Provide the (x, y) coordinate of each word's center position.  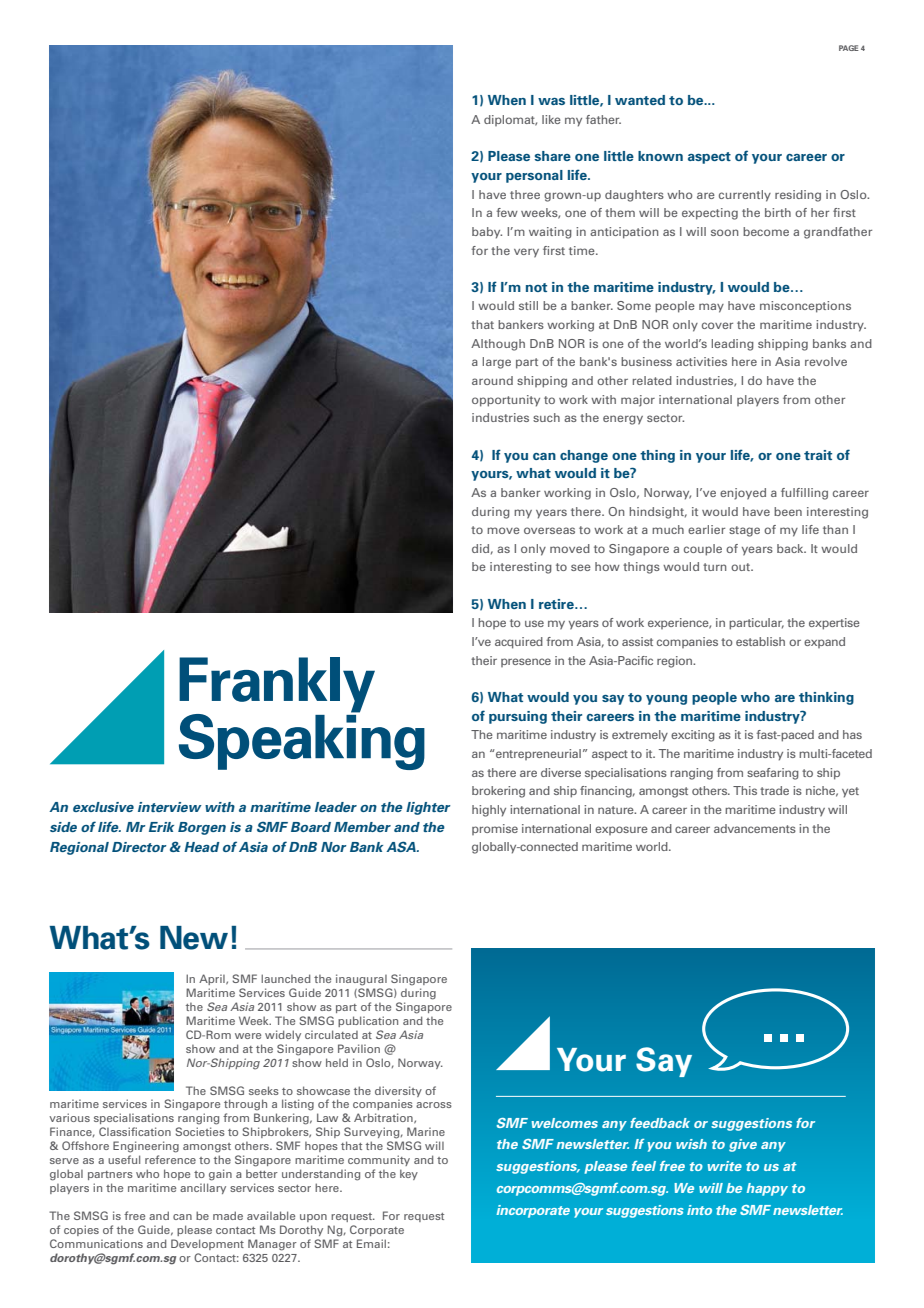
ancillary (203, 1188)
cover (717, 325)
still (528, 305)
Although (498, 345)
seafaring (773, 774)
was (551, 101)
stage (744, 531)
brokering (498, 792)
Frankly (277, 686)
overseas (549, 530)
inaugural (361, 980)
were (248, 1036)
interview (170, 807)
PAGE (849, 48)
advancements (755, 828)
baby (487, 233)
